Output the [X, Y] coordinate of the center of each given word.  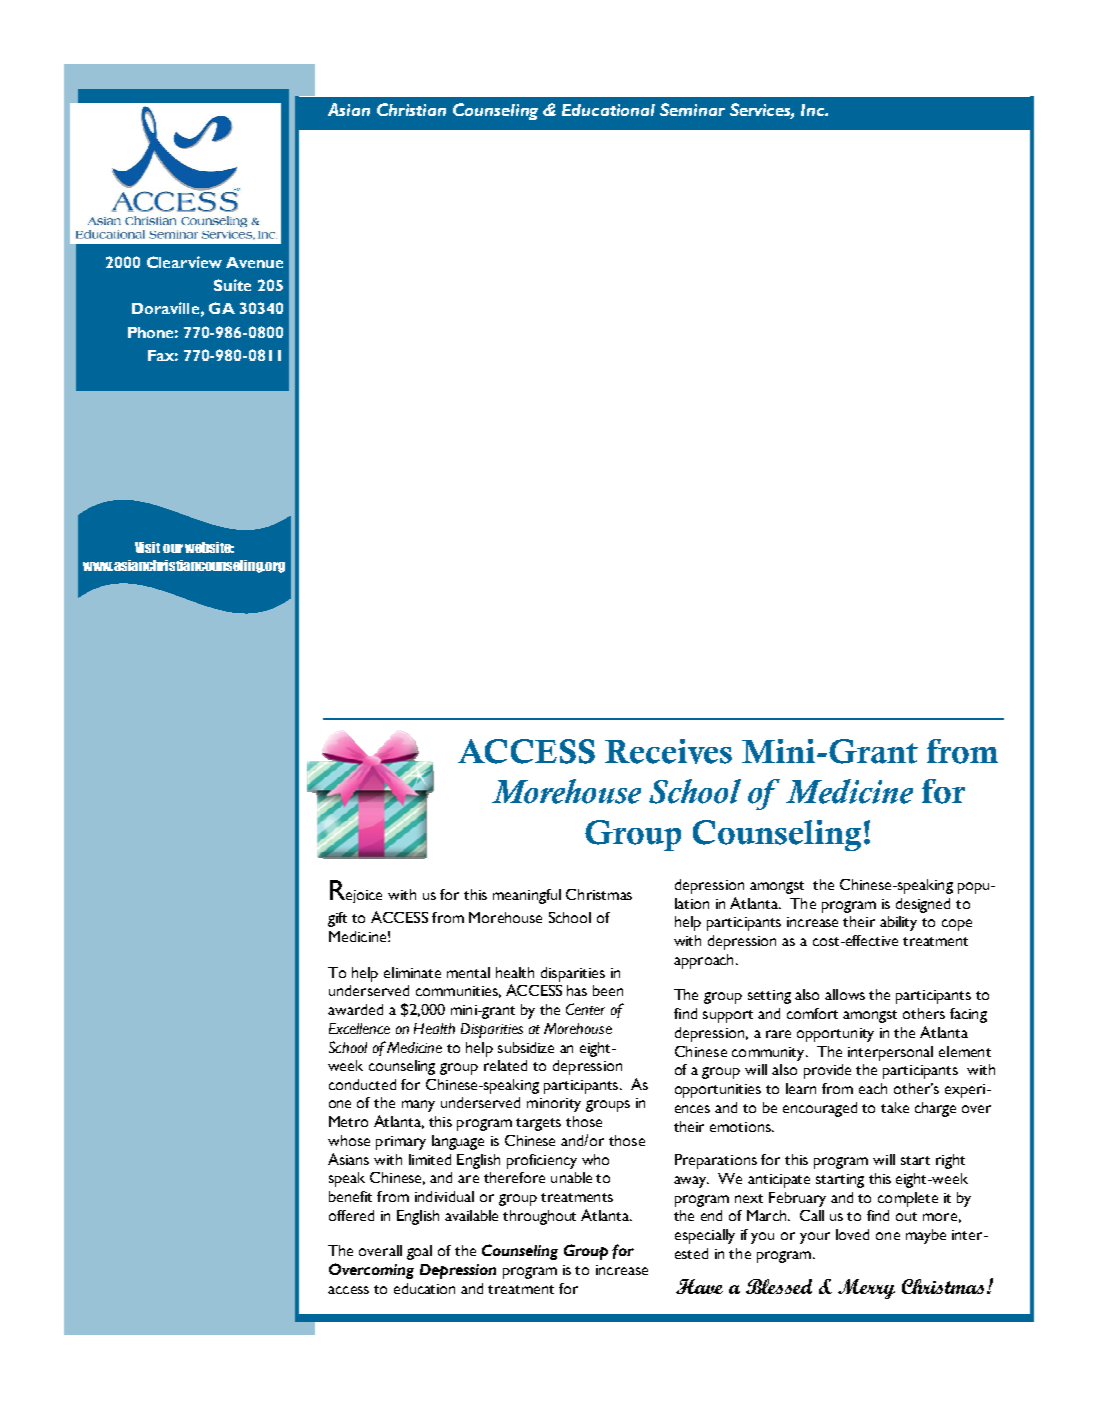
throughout [539, 1217]
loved [852, 1234]
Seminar [692, 109]
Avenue [254, 262]
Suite [232, 285]
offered [351, 1215]
